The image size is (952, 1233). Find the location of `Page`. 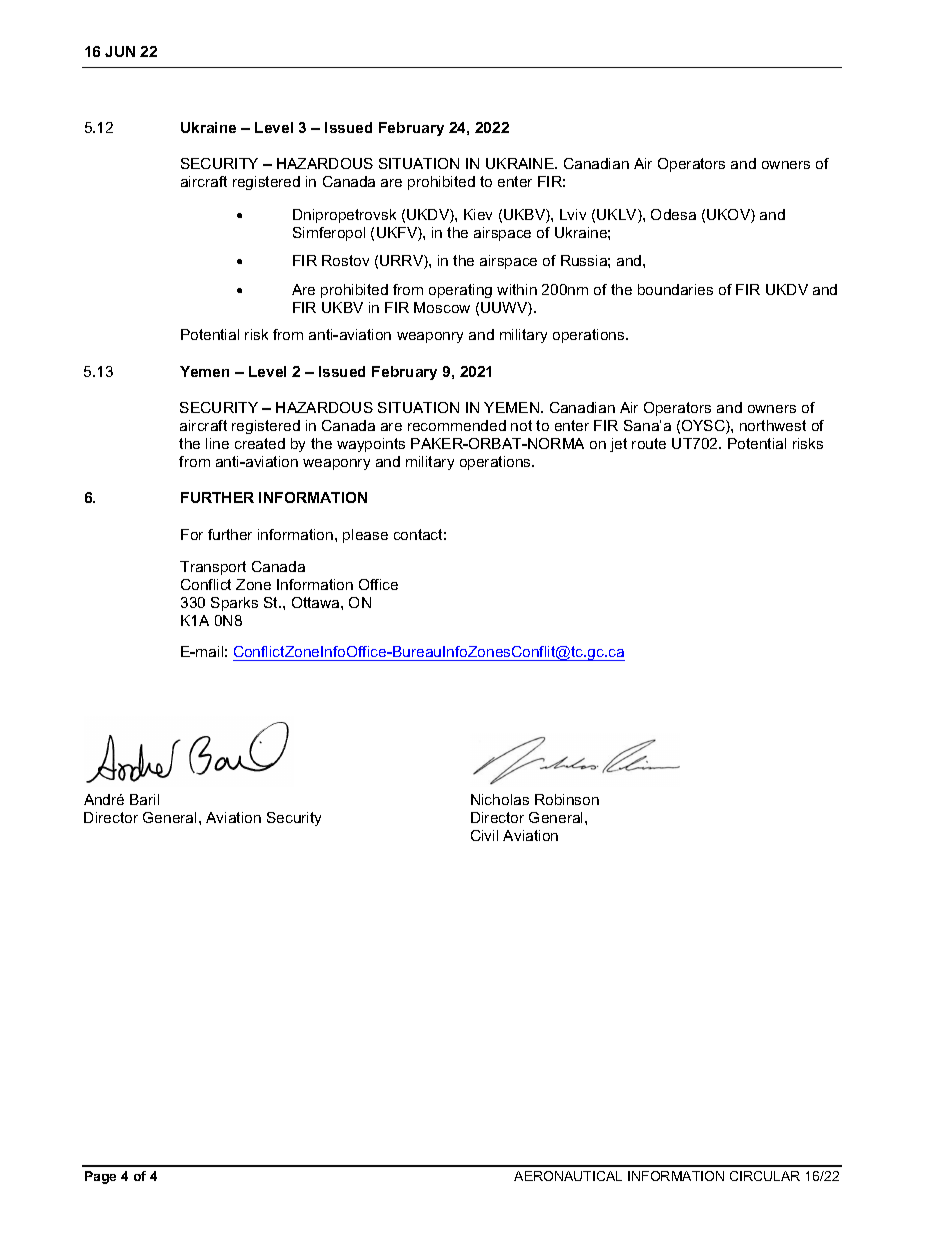

Page is located at coordinates (100, 1177).
